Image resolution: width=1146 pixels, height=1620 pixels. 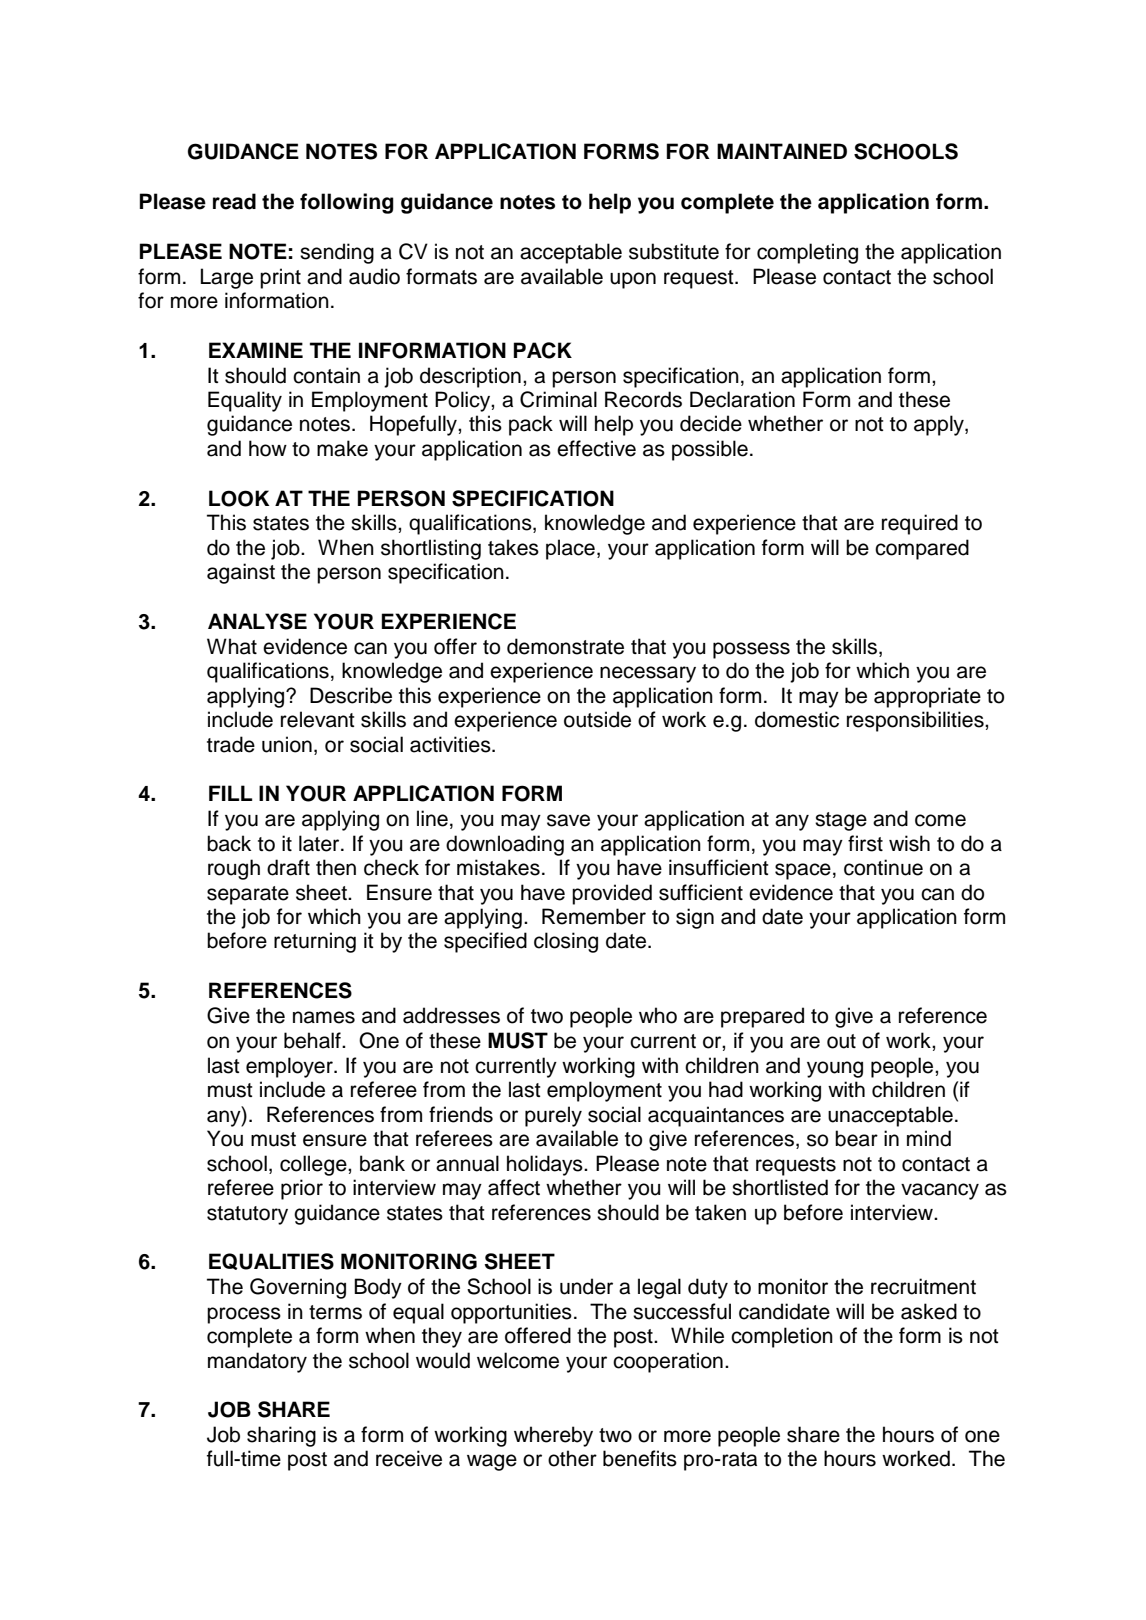 What do you see at coordinates (782, 1337) in the image?
I see `completion` at bounding box center [782, 1337].
